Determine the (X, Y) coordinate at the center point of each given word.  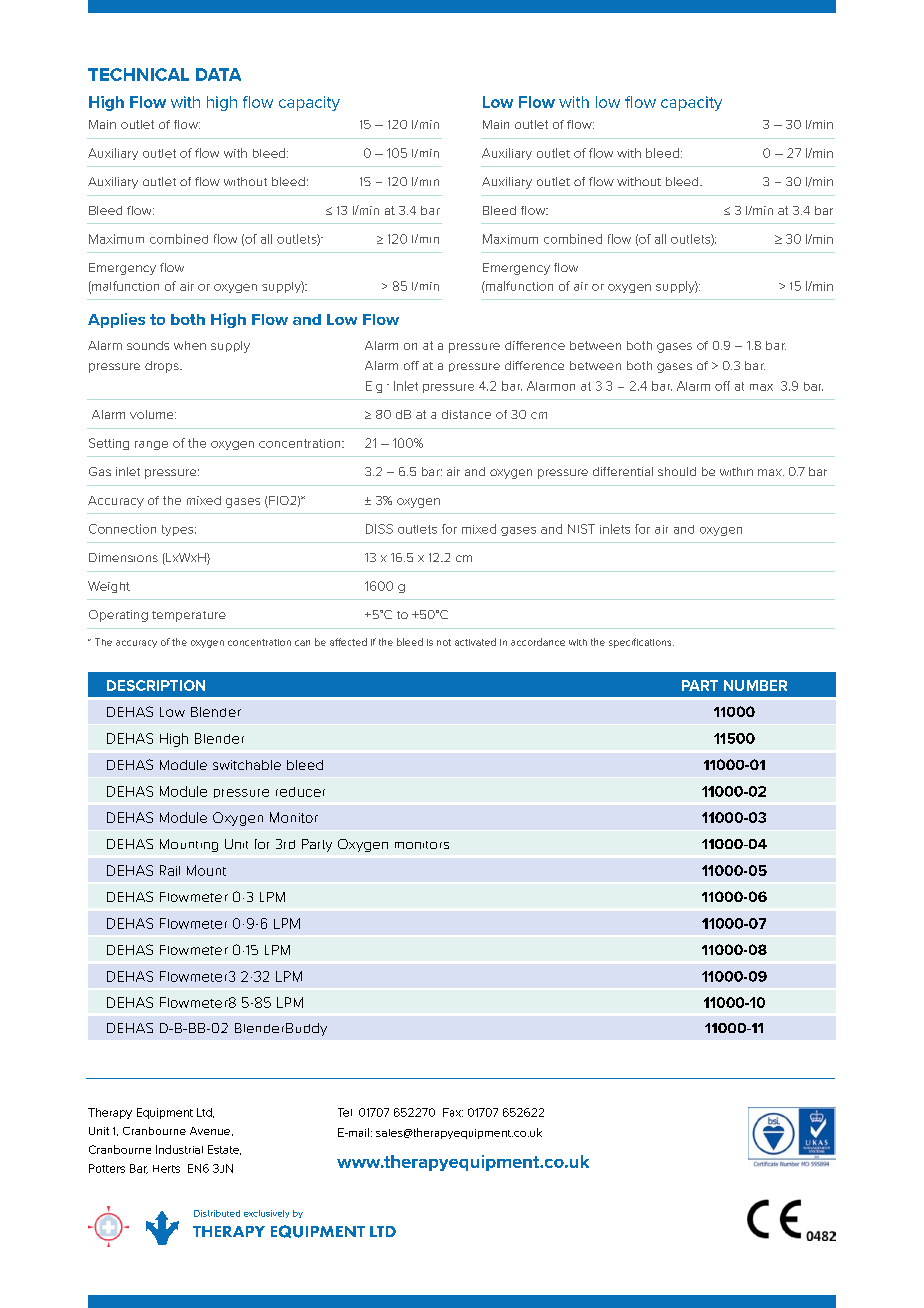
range (151, 445)
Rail (170, 870)
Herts (166, 1169)
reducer (300, 792)
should (677, 471)
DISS (379, 529)
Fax (453, 1112)
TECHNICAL (138, 74)
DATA (218, 74)
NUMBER (755, 685)
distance (466, 414)
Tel (345, 1112)
